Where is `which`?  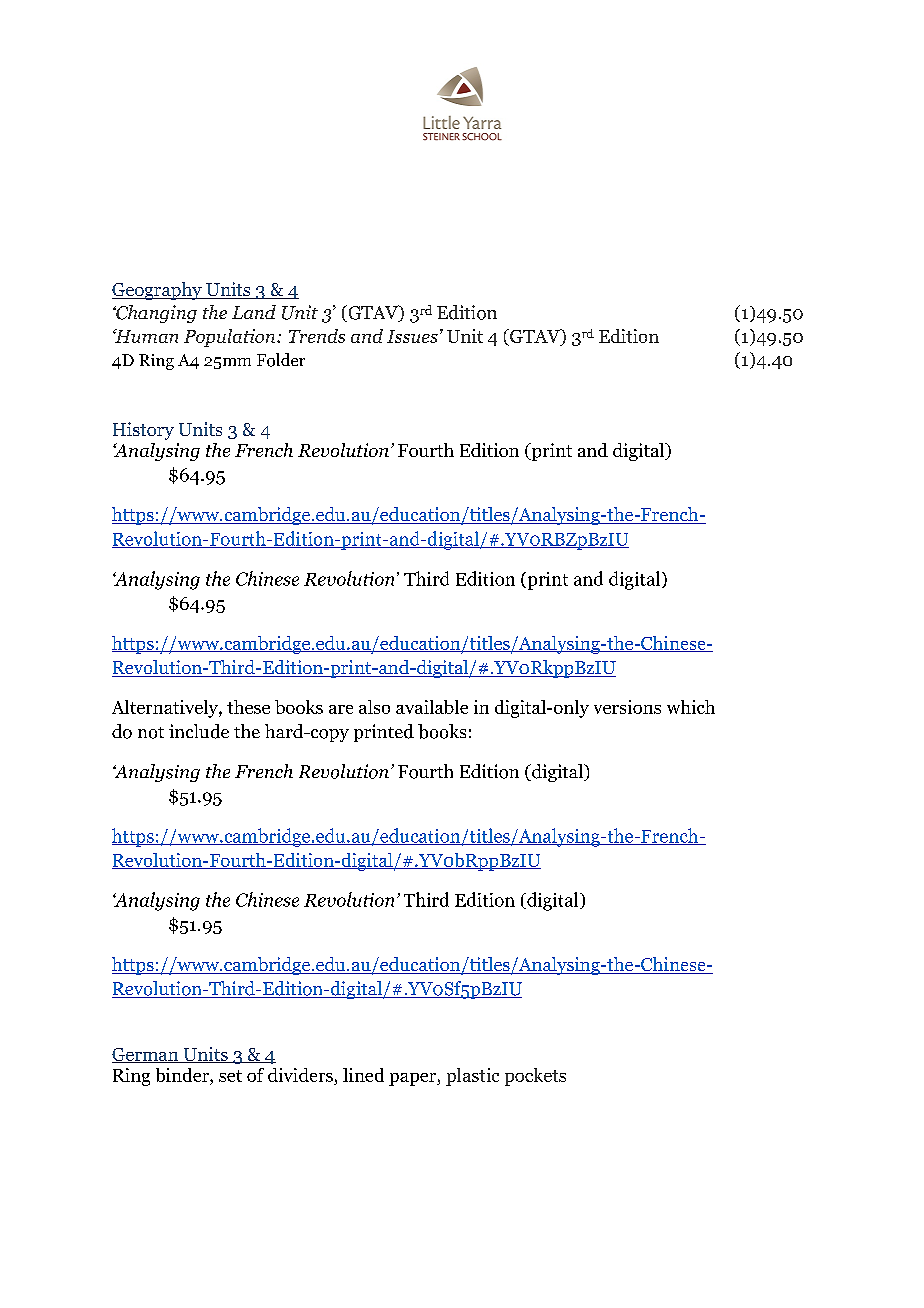 which is located at coordinates (691, 707).
